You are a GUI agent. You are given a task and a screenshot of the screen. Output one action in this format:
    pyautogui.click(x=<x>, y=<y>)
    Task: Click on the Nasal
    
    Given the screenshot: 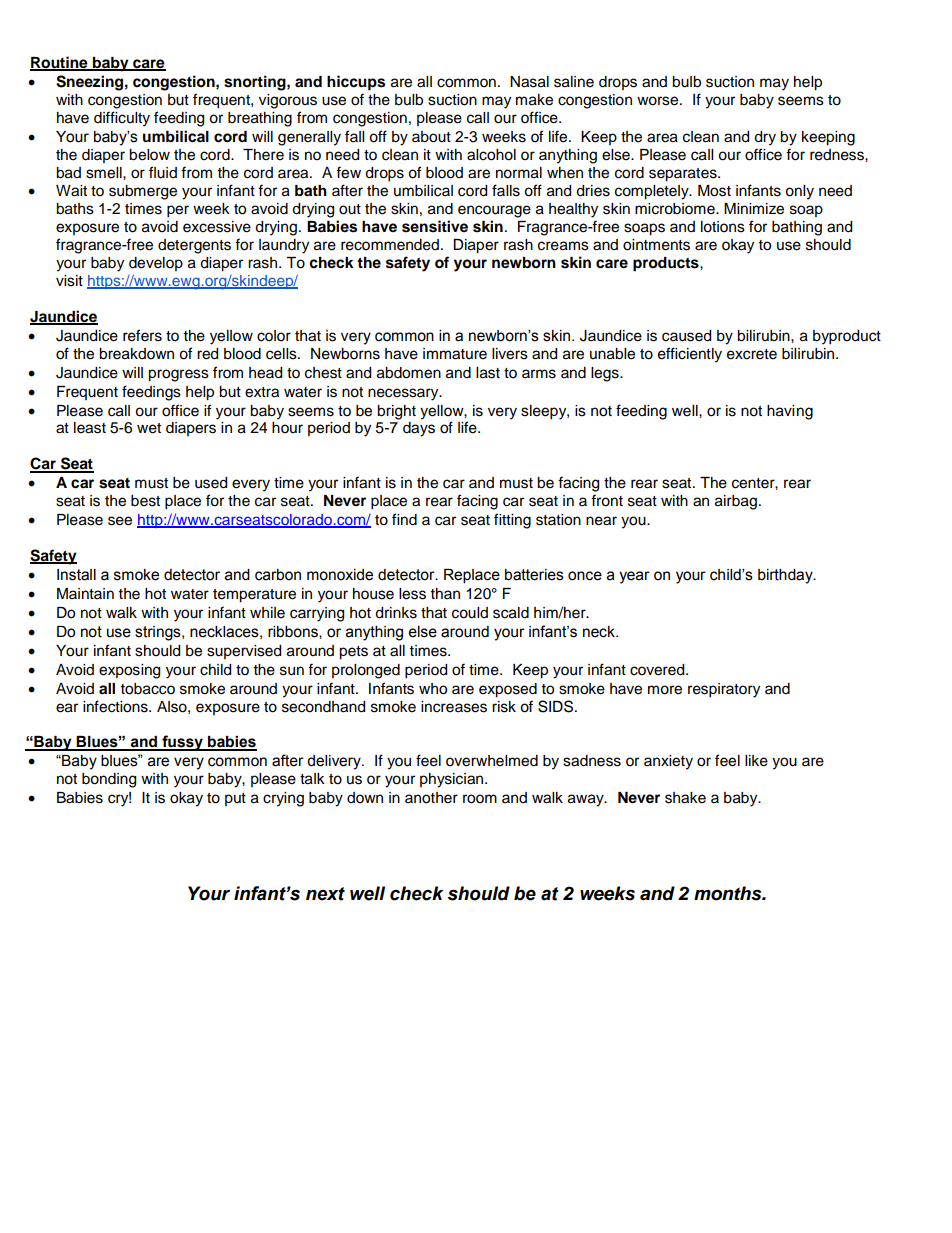 What is the action you would take?
    pyautogui.click(x=529, y=82)
